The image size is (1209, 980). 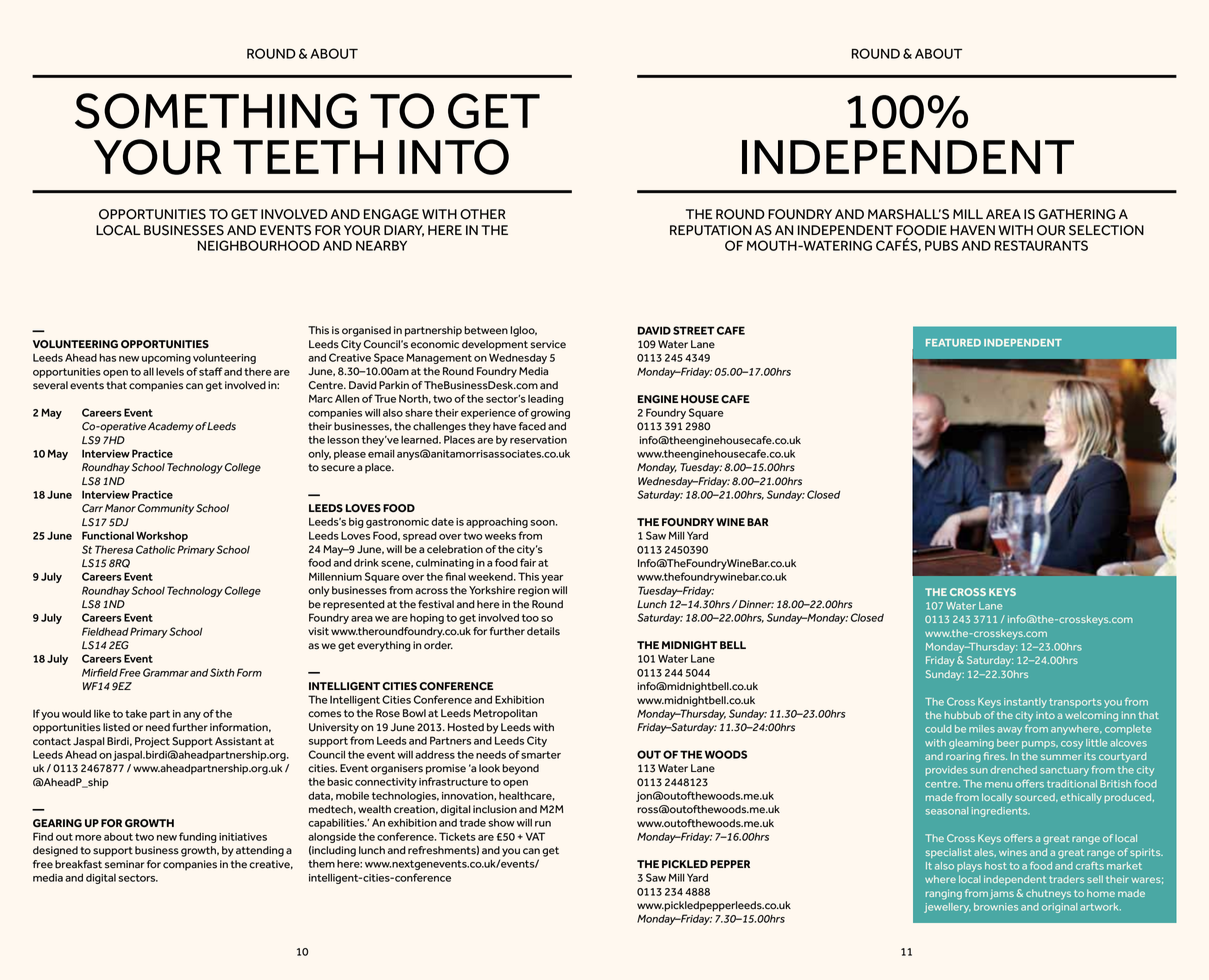 What do you see at coordinates (953, 343) in the page?
I see `FEATURED` at bounding box center [953, 343].
